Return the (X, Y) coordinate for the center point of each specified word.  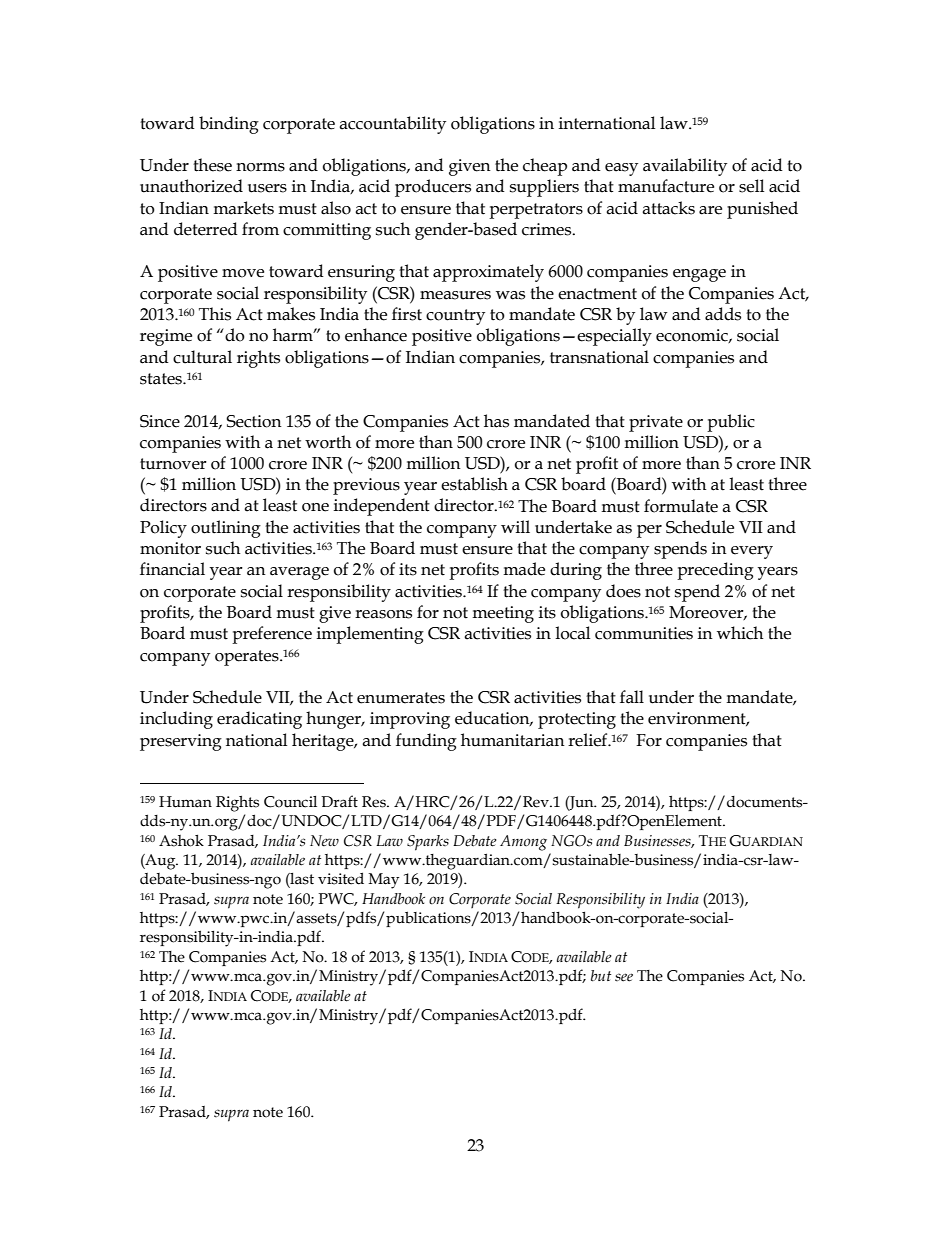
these (212, 165)
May (384, 881)
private (656, 423)
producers (433, 188)
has (496, 421)
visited (341, 878)
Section (254, 421)
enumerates (401, 698)
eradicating (259, 720)
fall (632, 697)
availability (685, 167)
